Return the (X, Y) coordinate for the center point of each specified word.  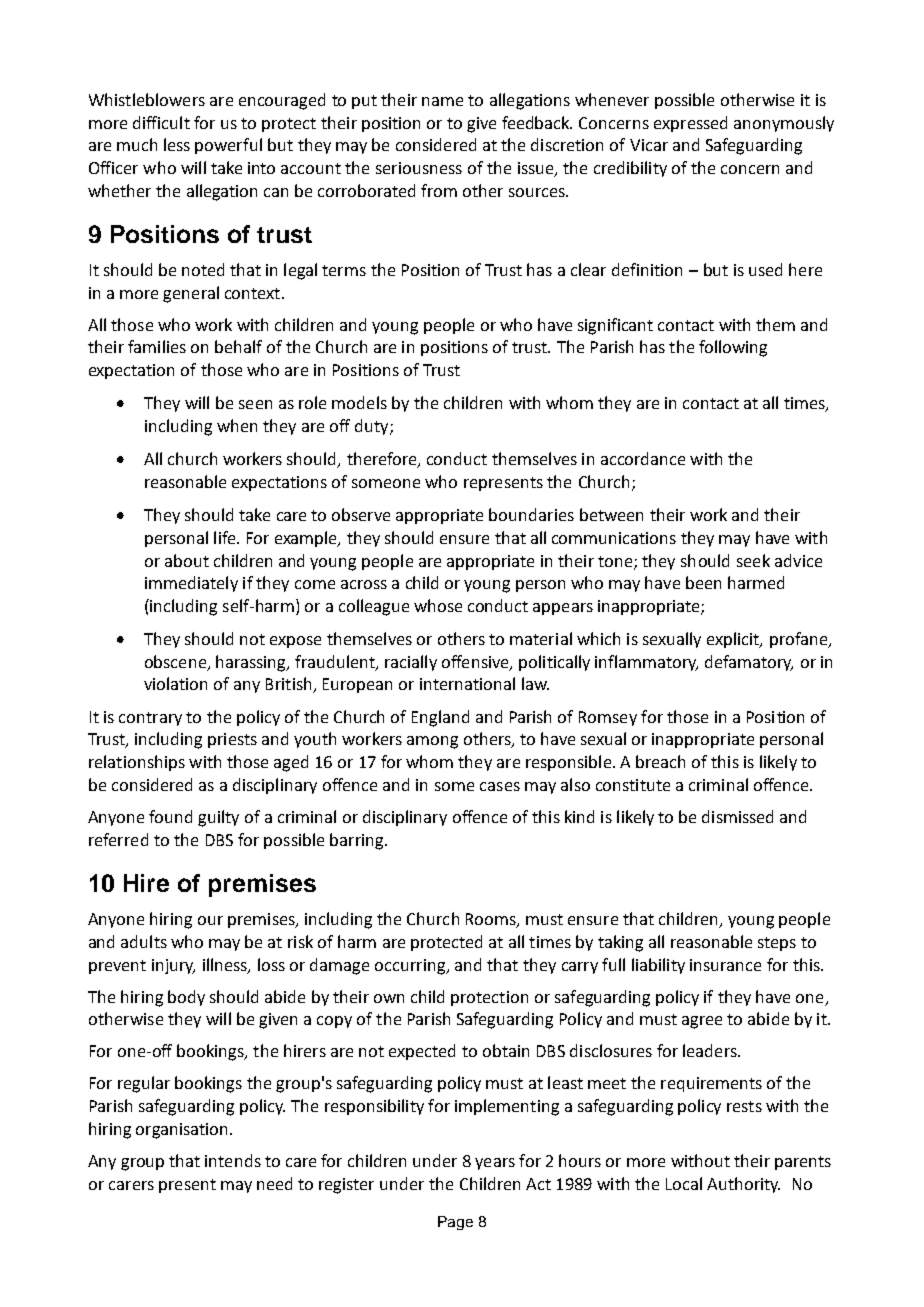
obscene (177, 662)
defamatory (749, 663)
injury (173, 966)
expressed (690, 124)
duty (373, 427)
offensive (476, 662)
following (733, 348)
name (442, 101)
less (177, 144)
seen (255, 404)
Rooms (492, 920)
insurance (725, 965)
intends (233, 1160)
